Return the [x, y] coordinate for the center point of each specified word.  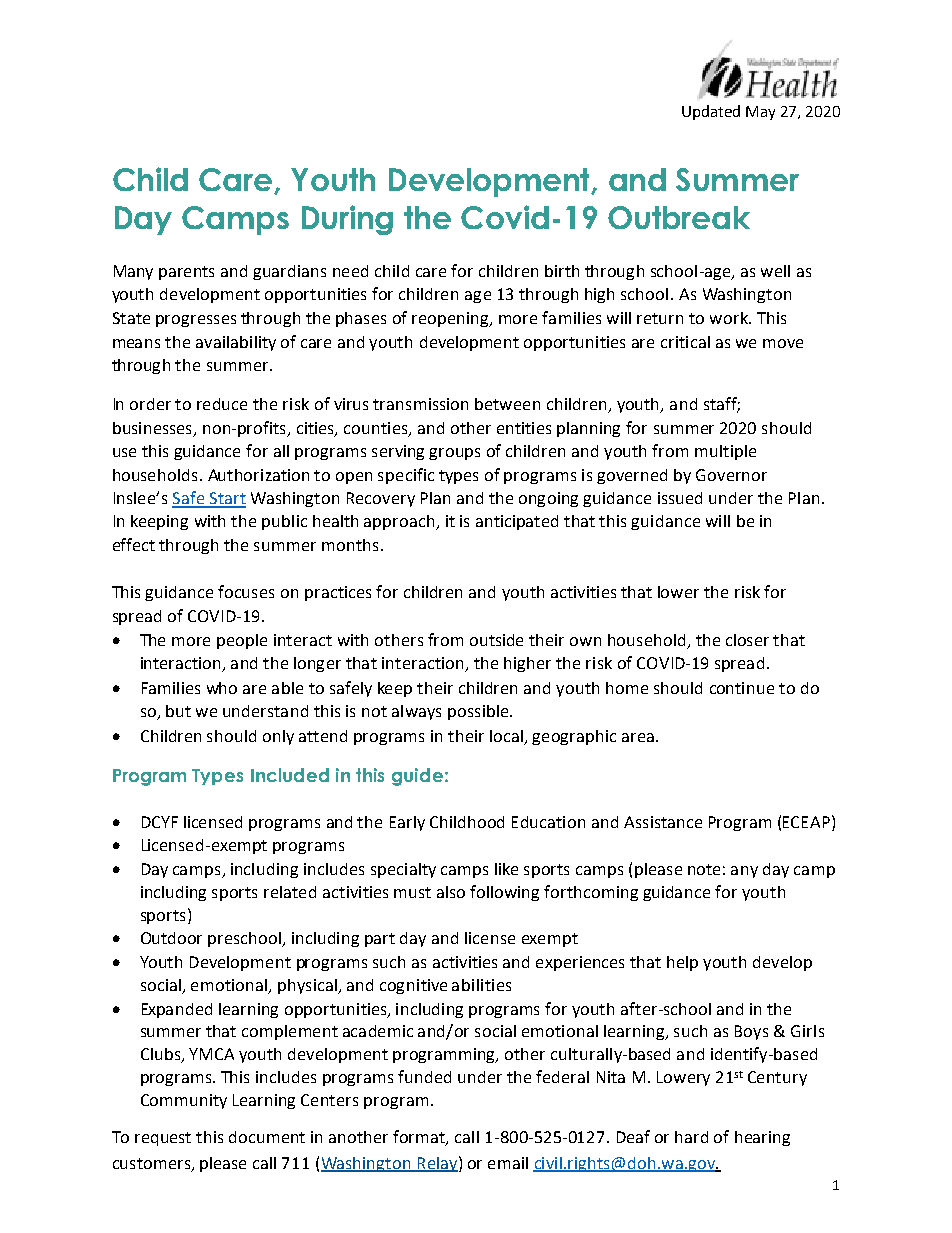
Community [184, 1101]
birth [562, 271]
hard [691, 1137]
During [347, 220]
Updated [711, 112]
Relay [437, 1164]
